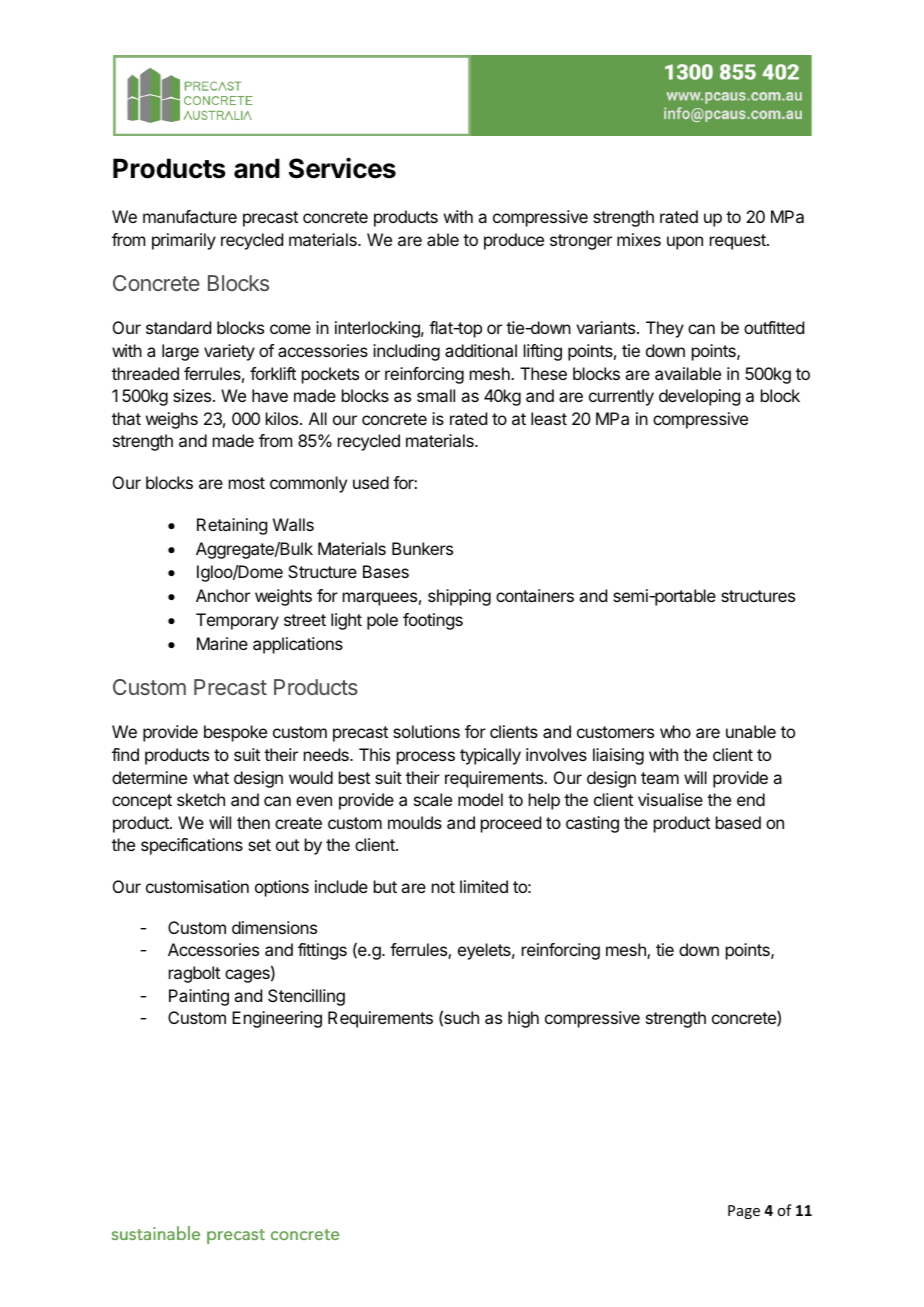 This page has height=1307, width=924. Describe the element at coordinates (277, 1019) in the page. I see `Engineering` at that location.
